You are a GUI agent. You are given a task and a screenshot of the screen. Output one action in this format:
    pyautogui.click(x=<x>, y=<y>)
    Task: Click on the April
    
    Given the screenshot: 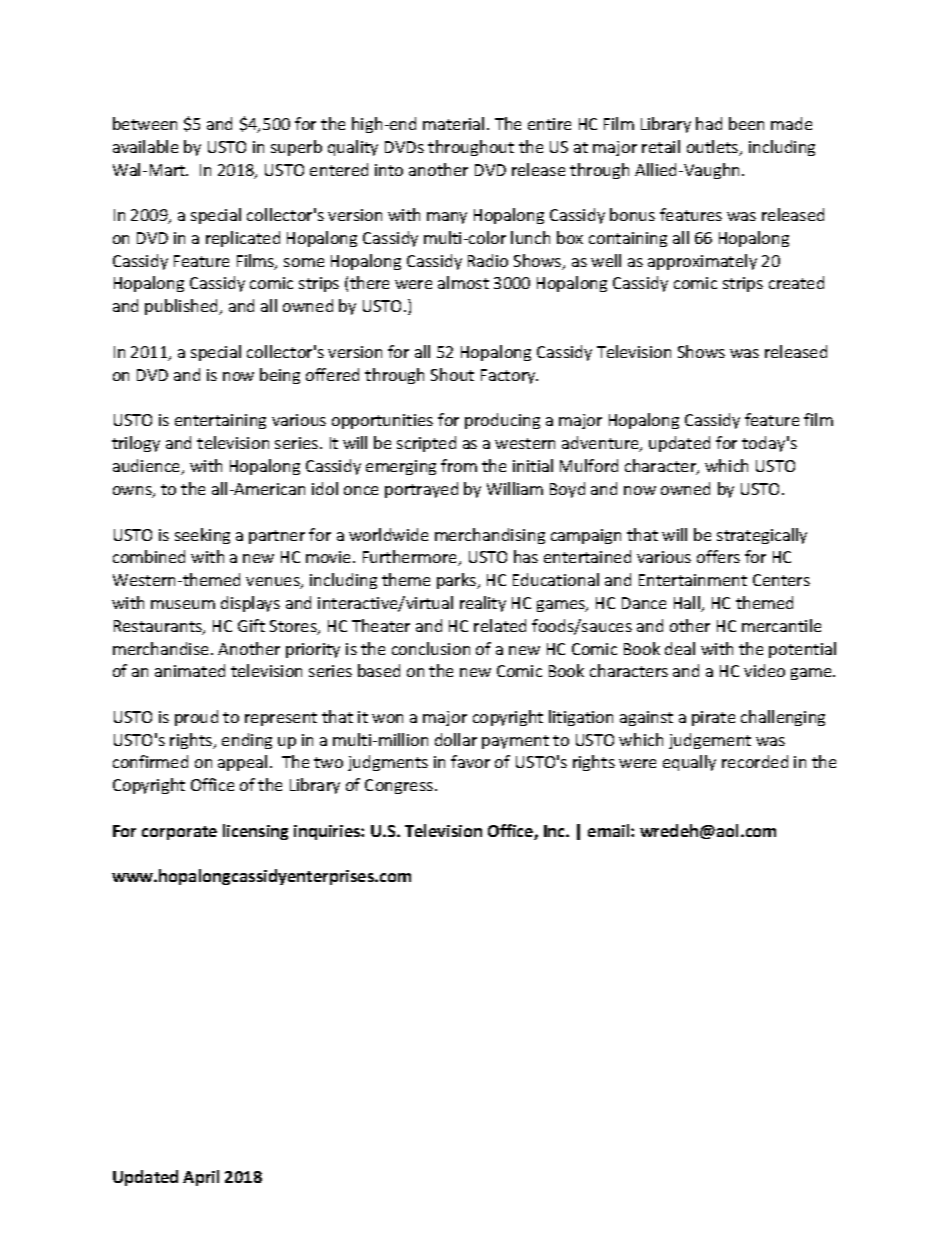 What is the action you would take?
    pyautogui.click(x=201, y=1178)
